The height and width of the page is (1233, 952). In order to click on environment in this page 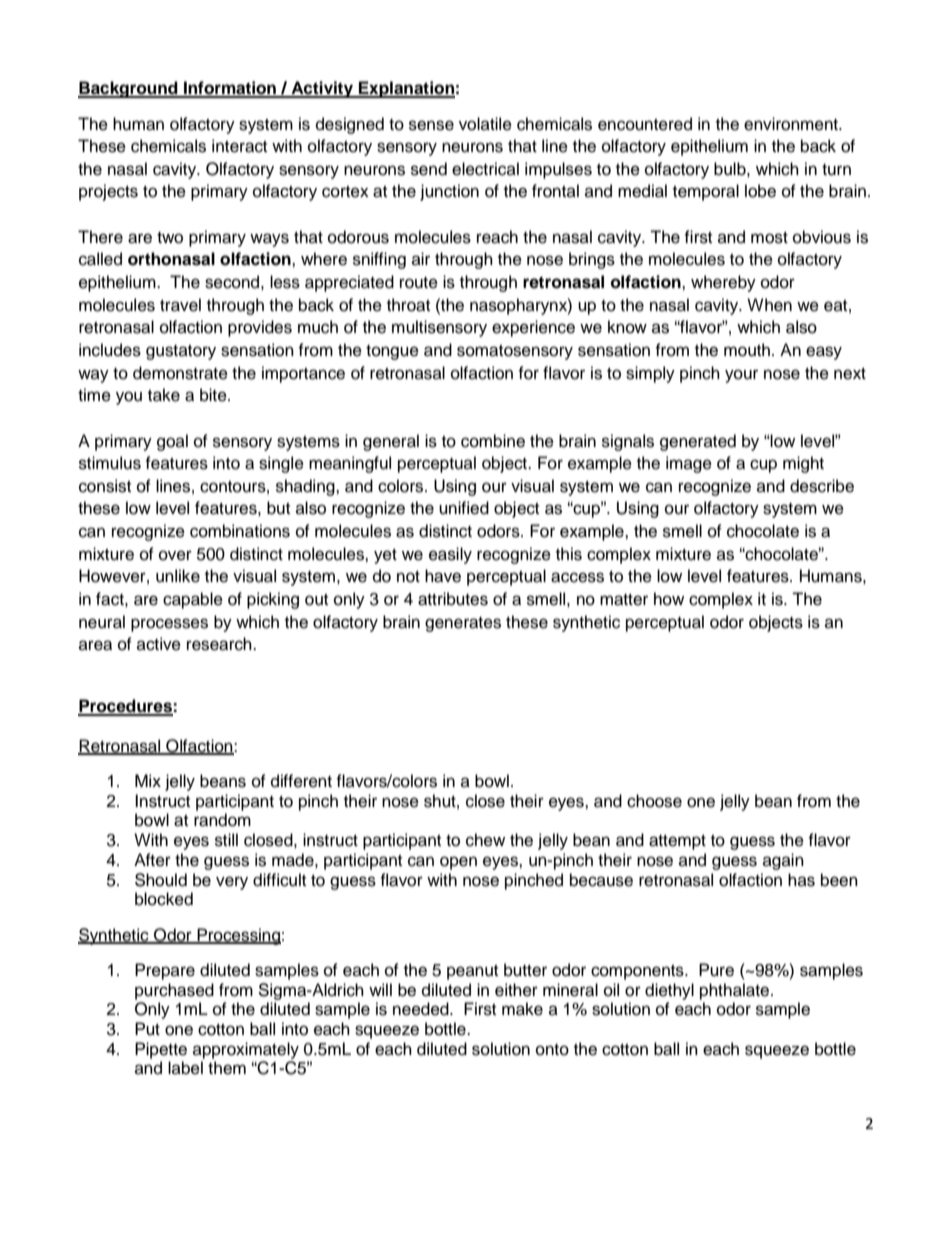, I will do `click(792, 124)`.
